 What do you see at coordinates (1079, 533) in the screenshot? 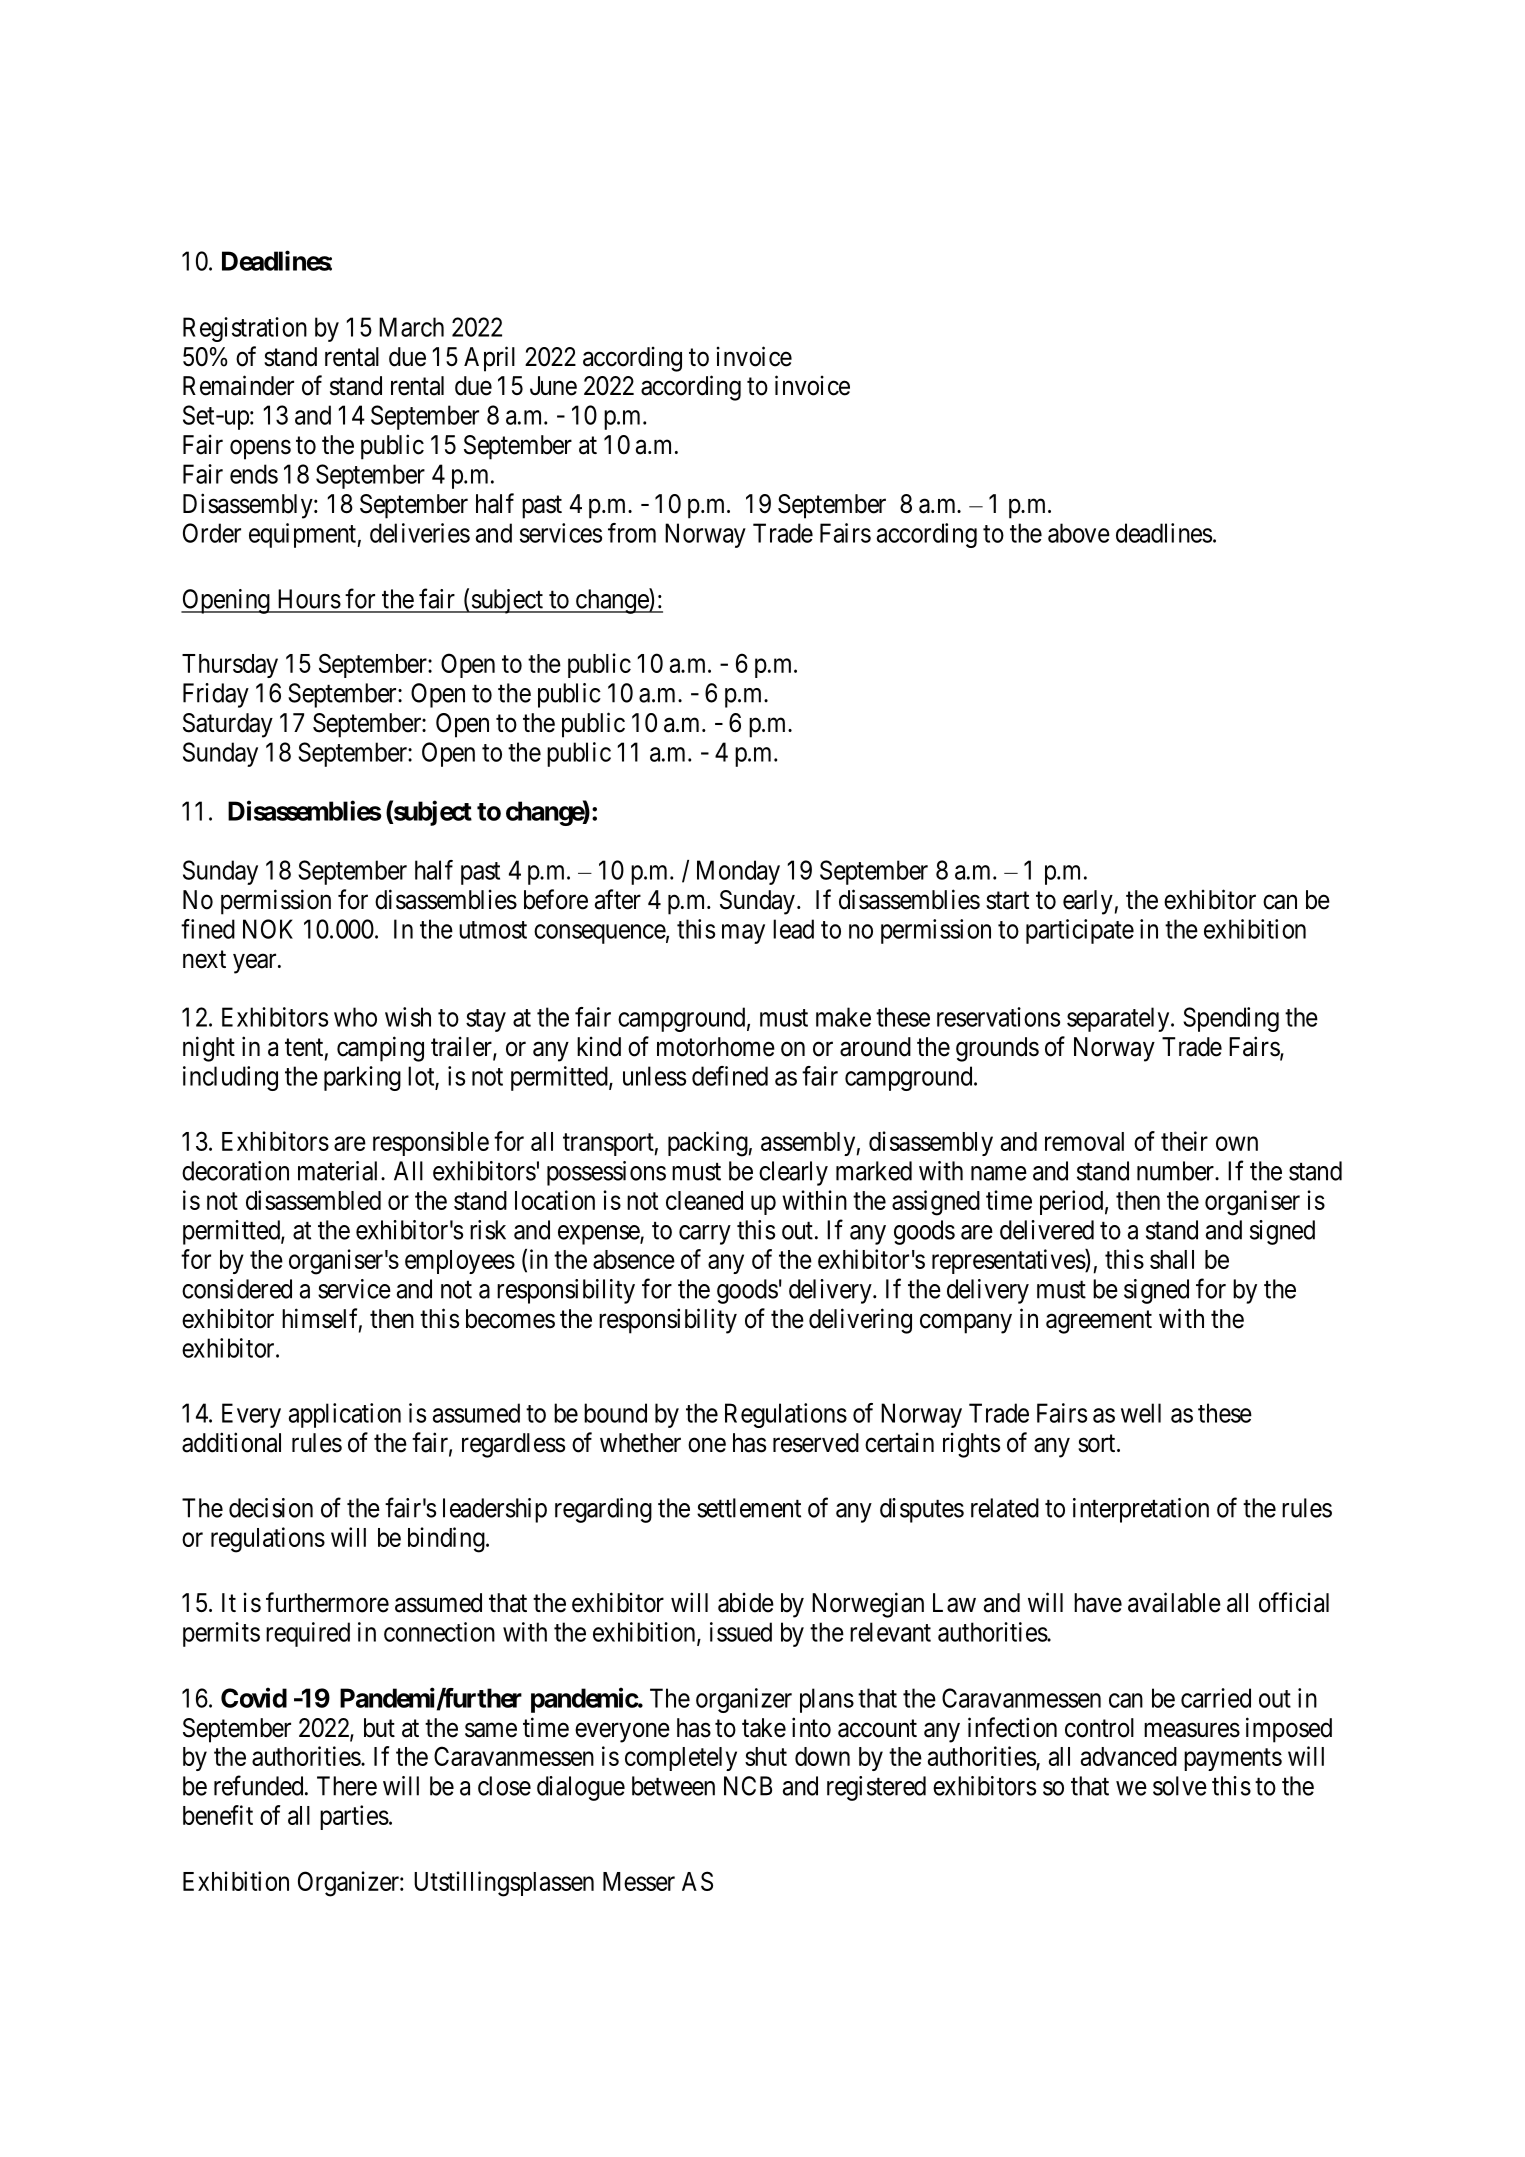
I see `above` at bounding box center [1079, 533].
